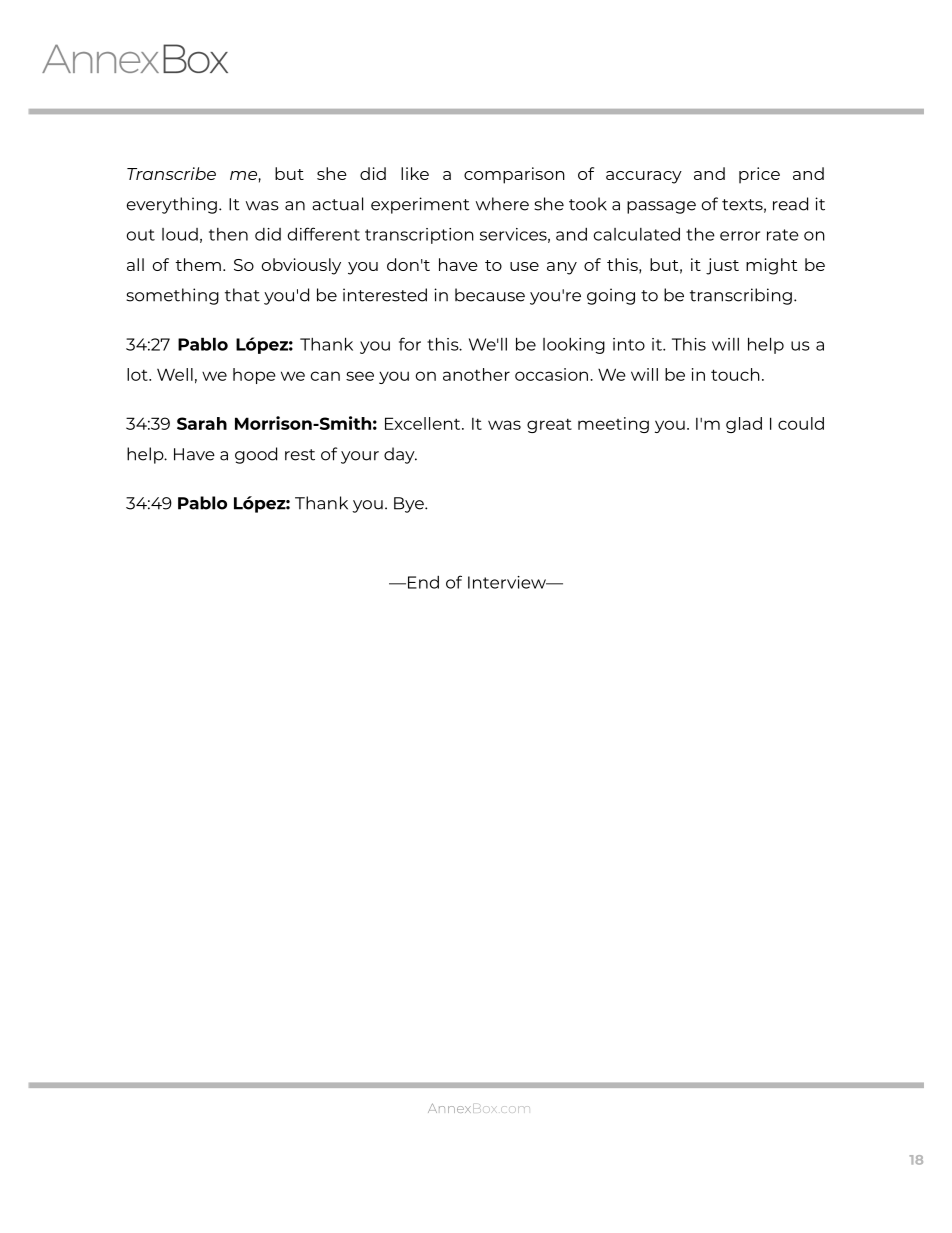 The width and height of the screenshot is (952, 1233). Describe the element at coordinates (171, 173) in the screenshot. I see `Transcribe` at that location.
